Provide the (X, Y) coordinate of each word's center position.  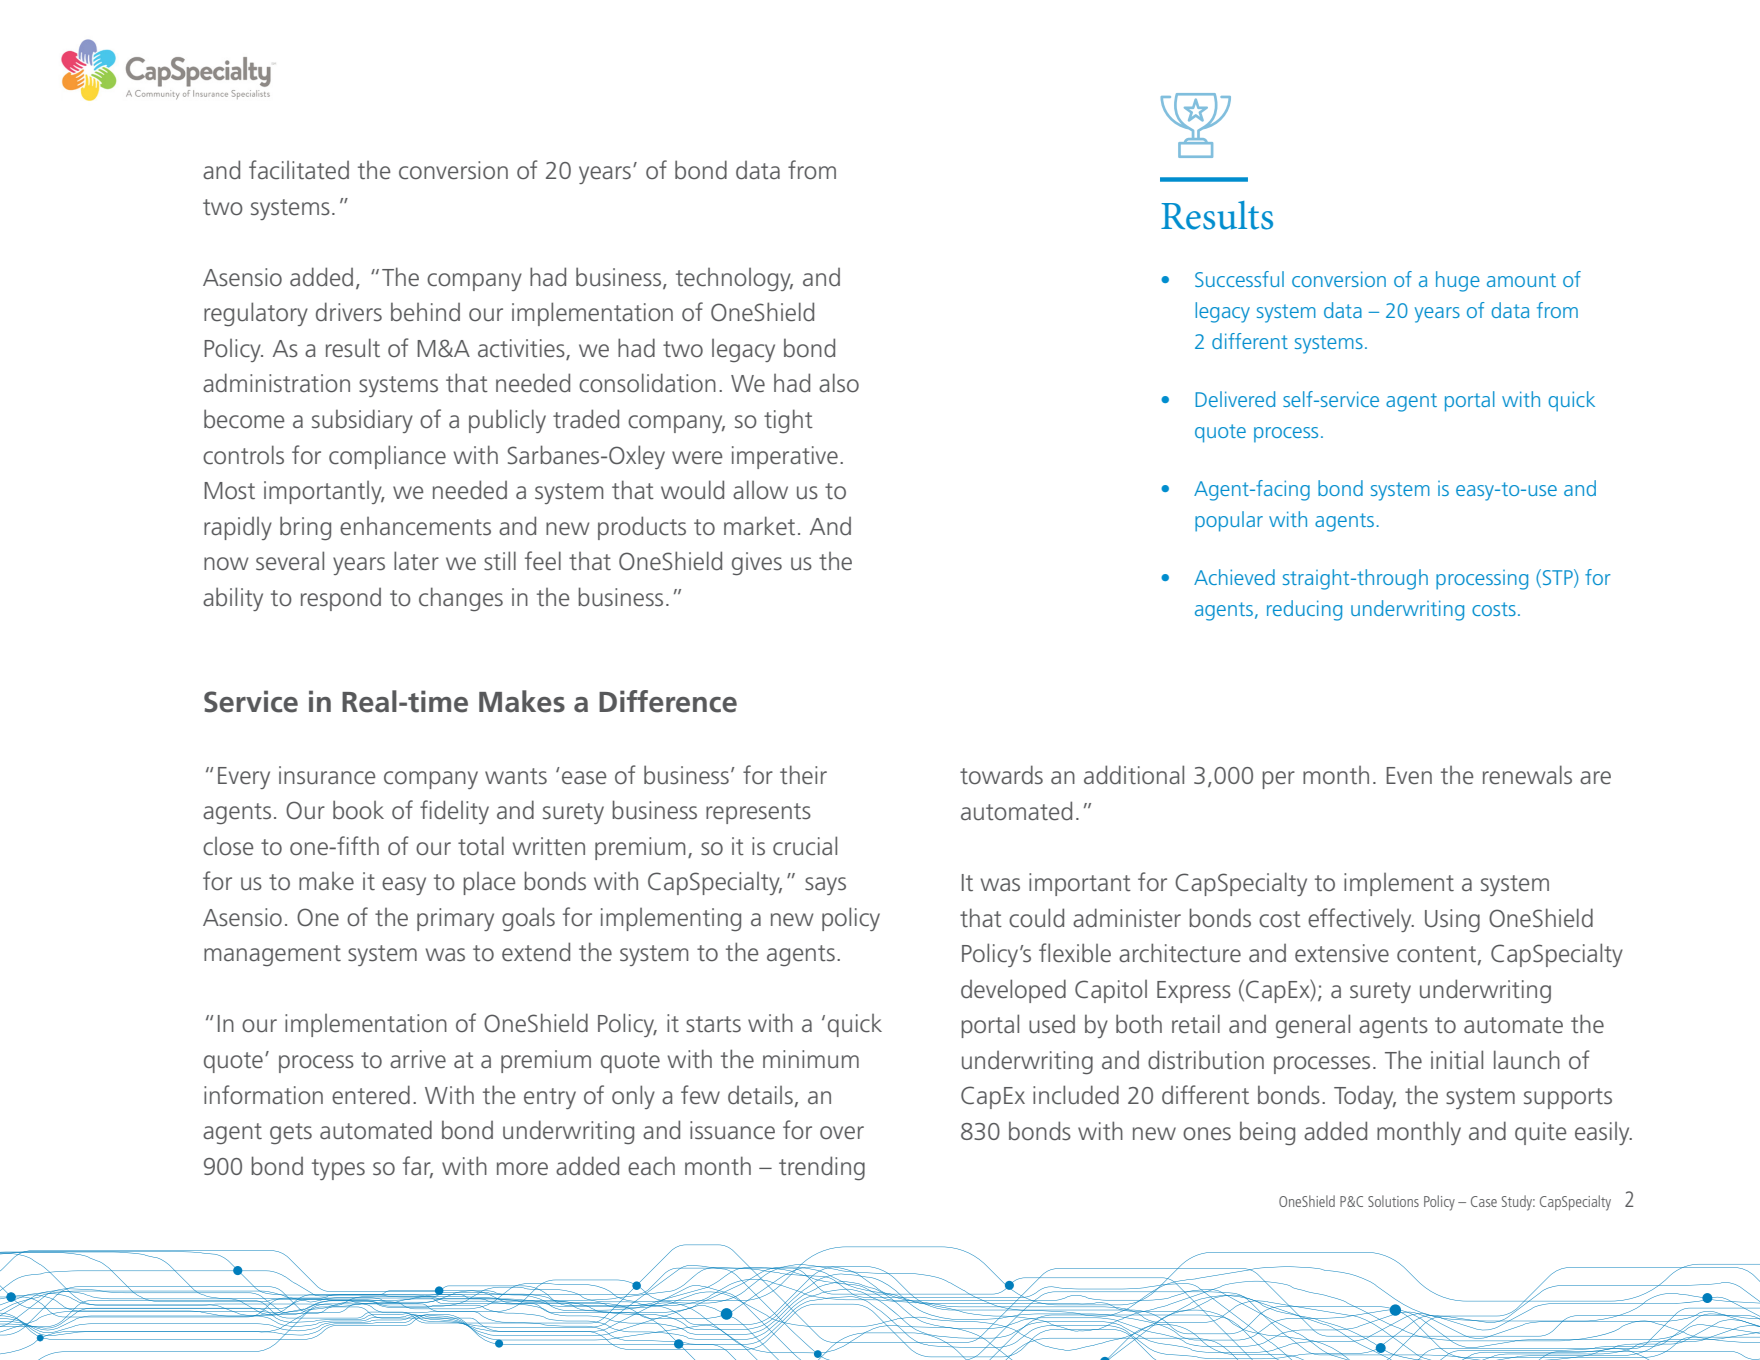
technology (734, 279)
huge (1458, 281)
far (418, 1166)
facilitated (299, 170)
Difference (668, 701)
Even (1409, 776)
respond (341, 599)
